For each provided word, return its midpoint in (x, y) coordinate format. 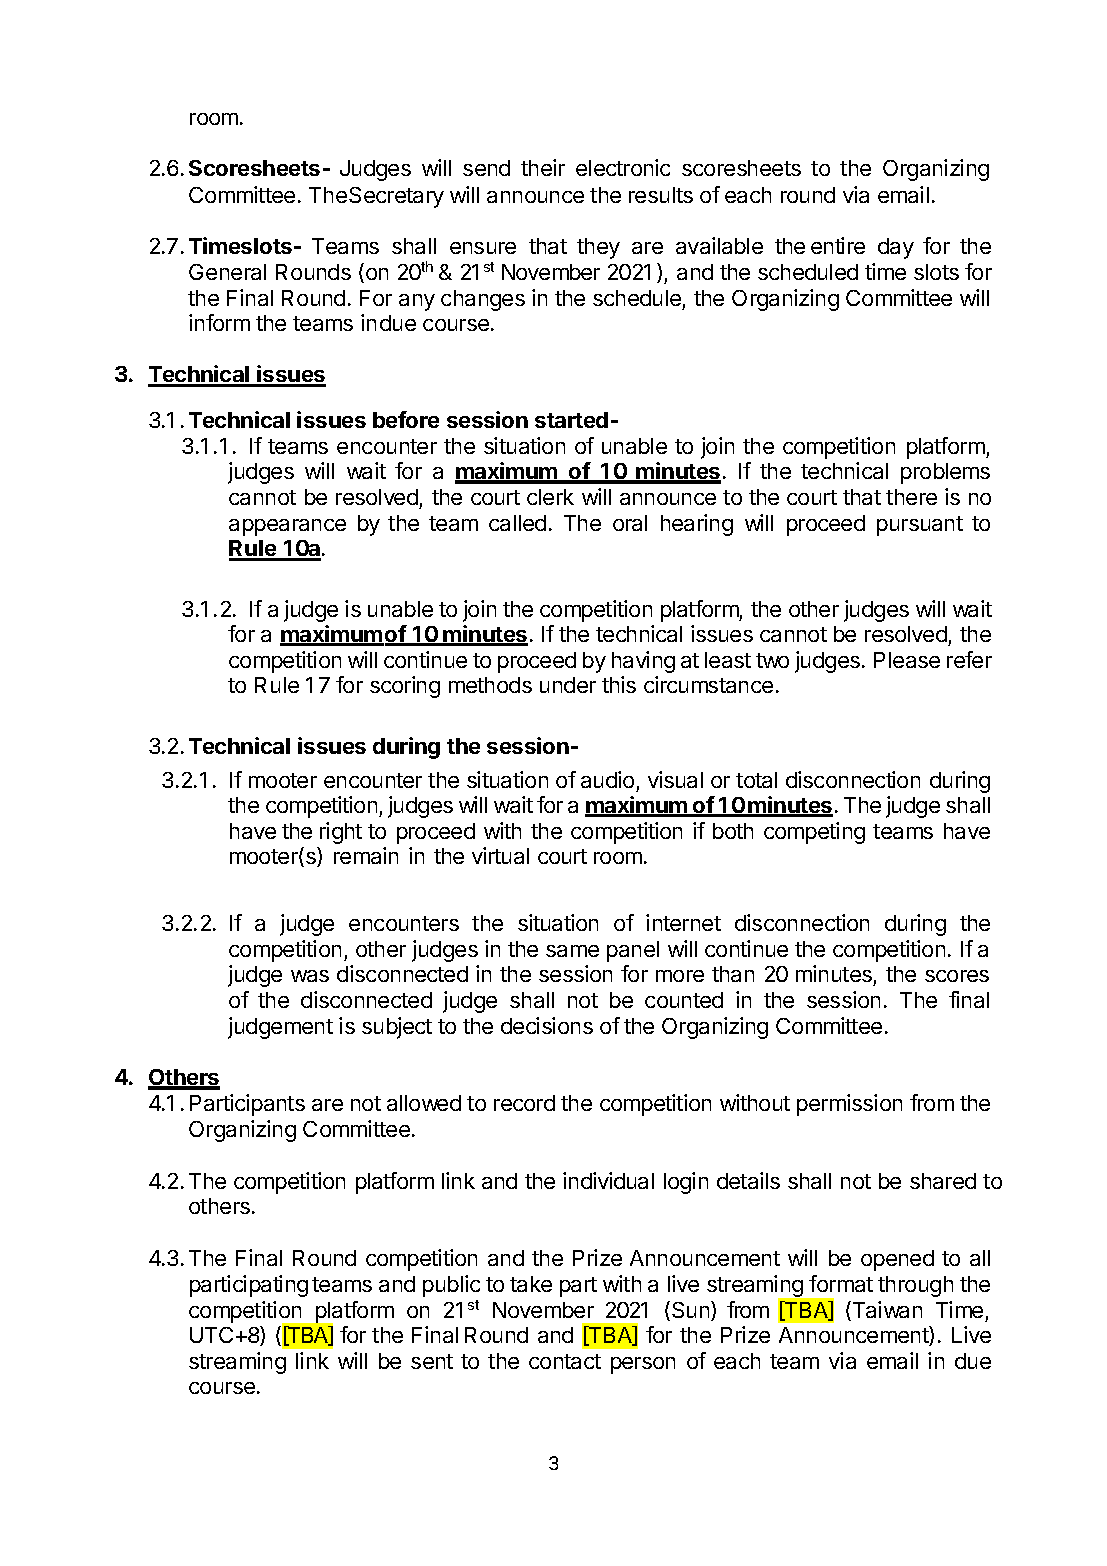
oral (630, 523)
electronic (623, 167)
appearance (287, 527)
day (896, 248)
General (227, 272)
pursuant (920, 526)
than (733, 974)
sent (432, 1361)
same (572, 951)
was (310, 976)
